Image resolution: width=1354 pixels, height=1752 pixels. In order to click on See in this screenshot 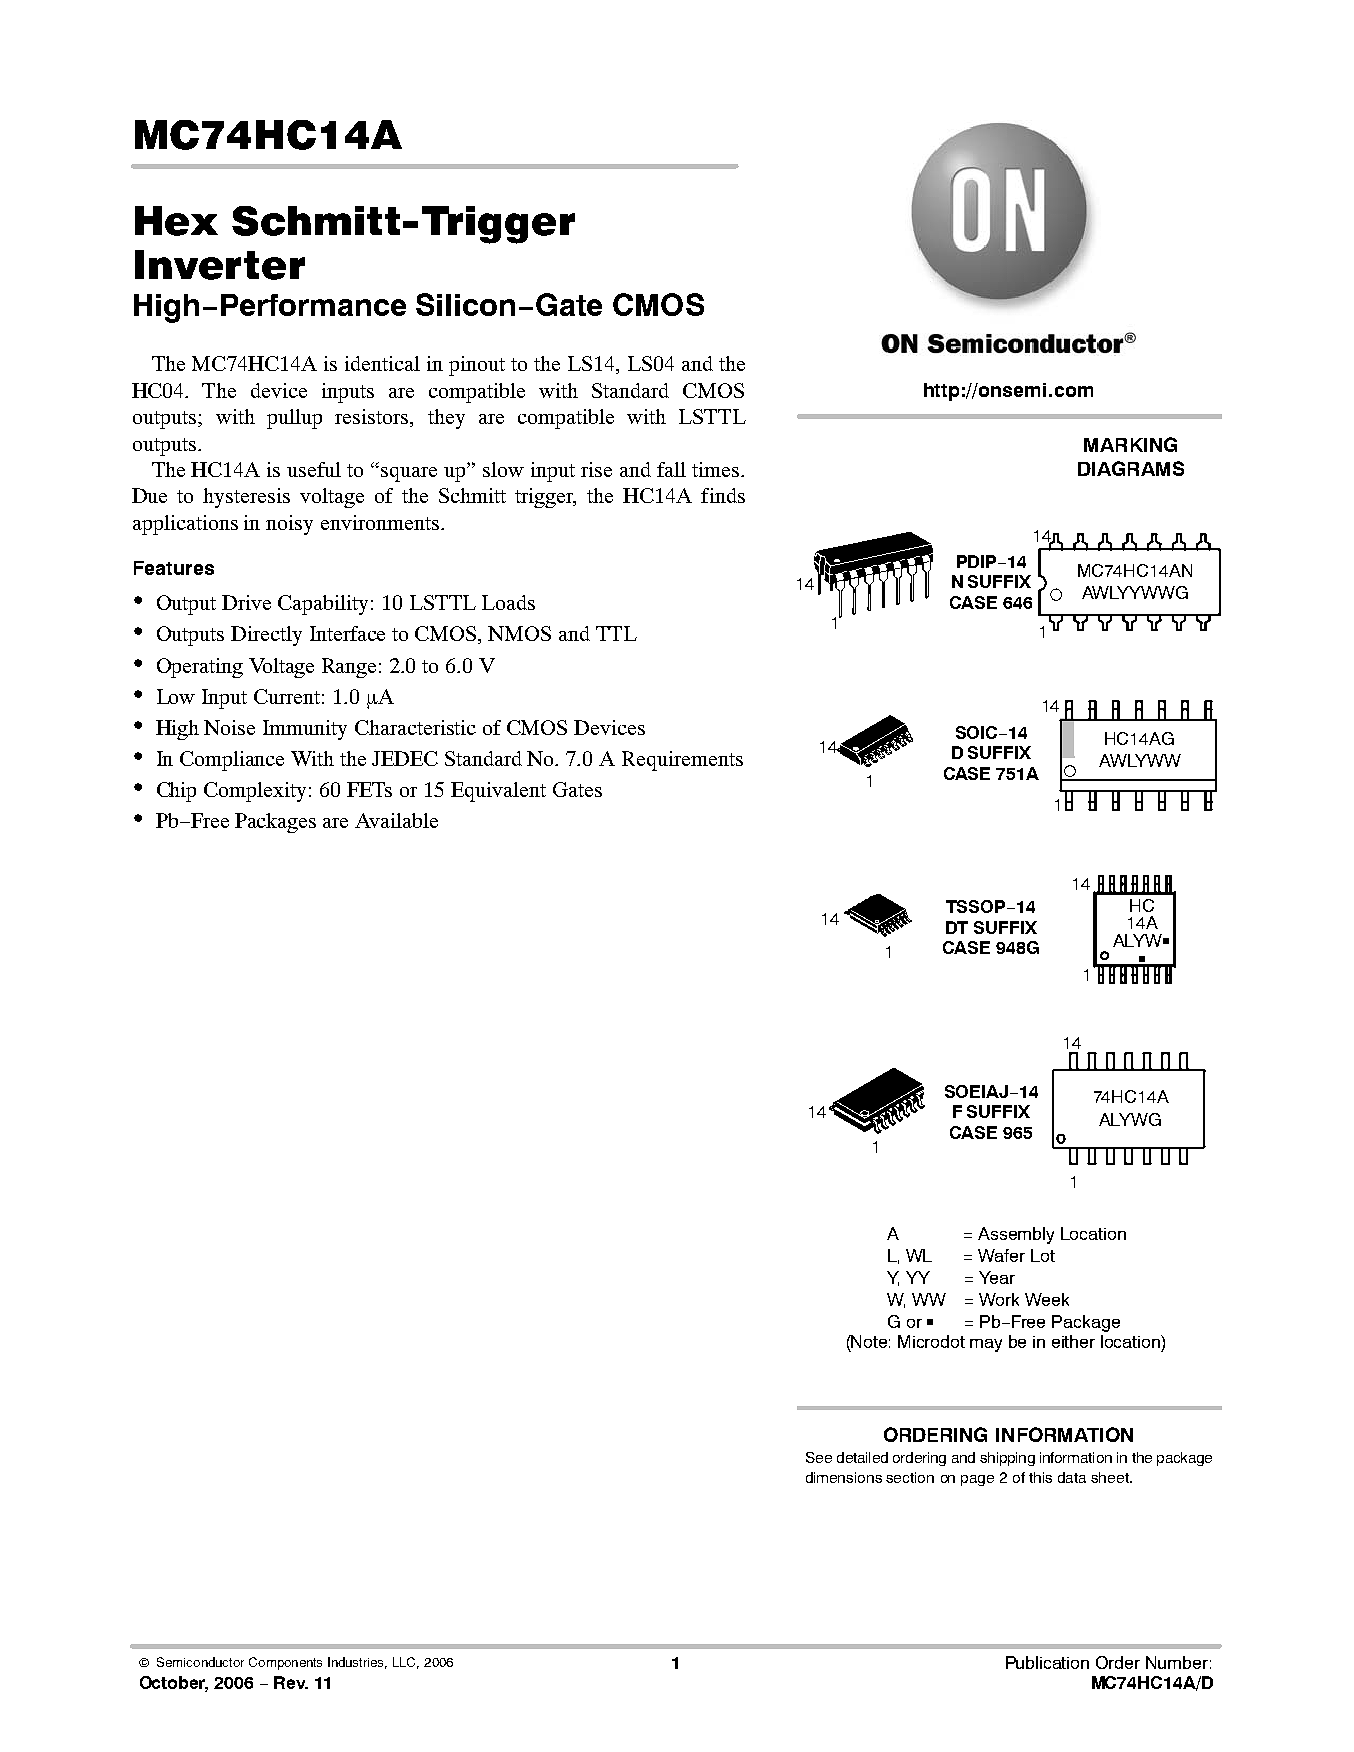, I will do `click(819, 1457)`.
